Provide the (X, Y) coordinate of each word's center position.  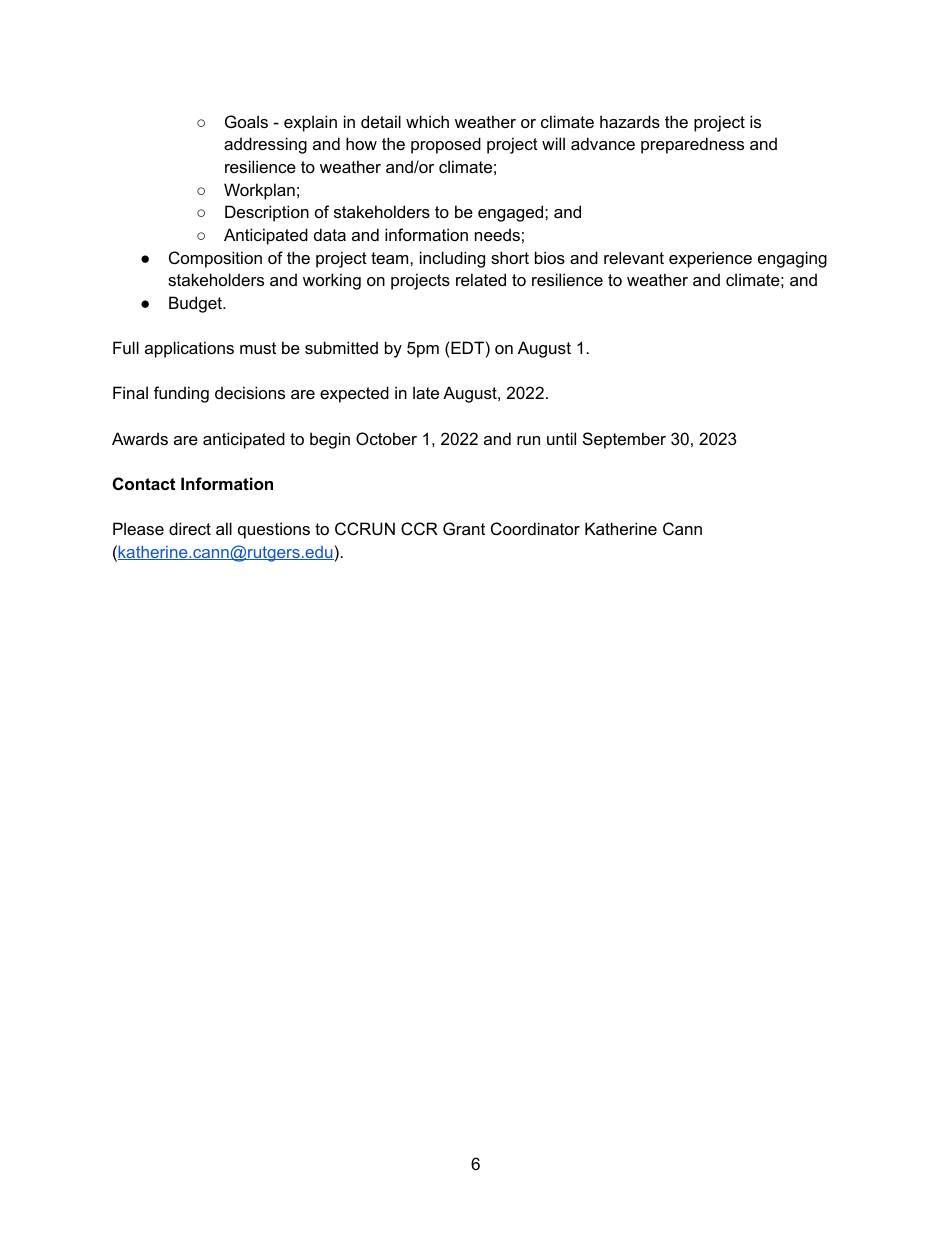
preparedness (692, 145)
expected (354, 394)
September (624, 440)
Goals (246, 121)
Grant (464, 528)
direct (190, 528)
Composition (215, 259)
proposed (446, 145)
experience (710, 259)
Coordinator (535, 528)
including (452, 259)
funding (181, 394)
